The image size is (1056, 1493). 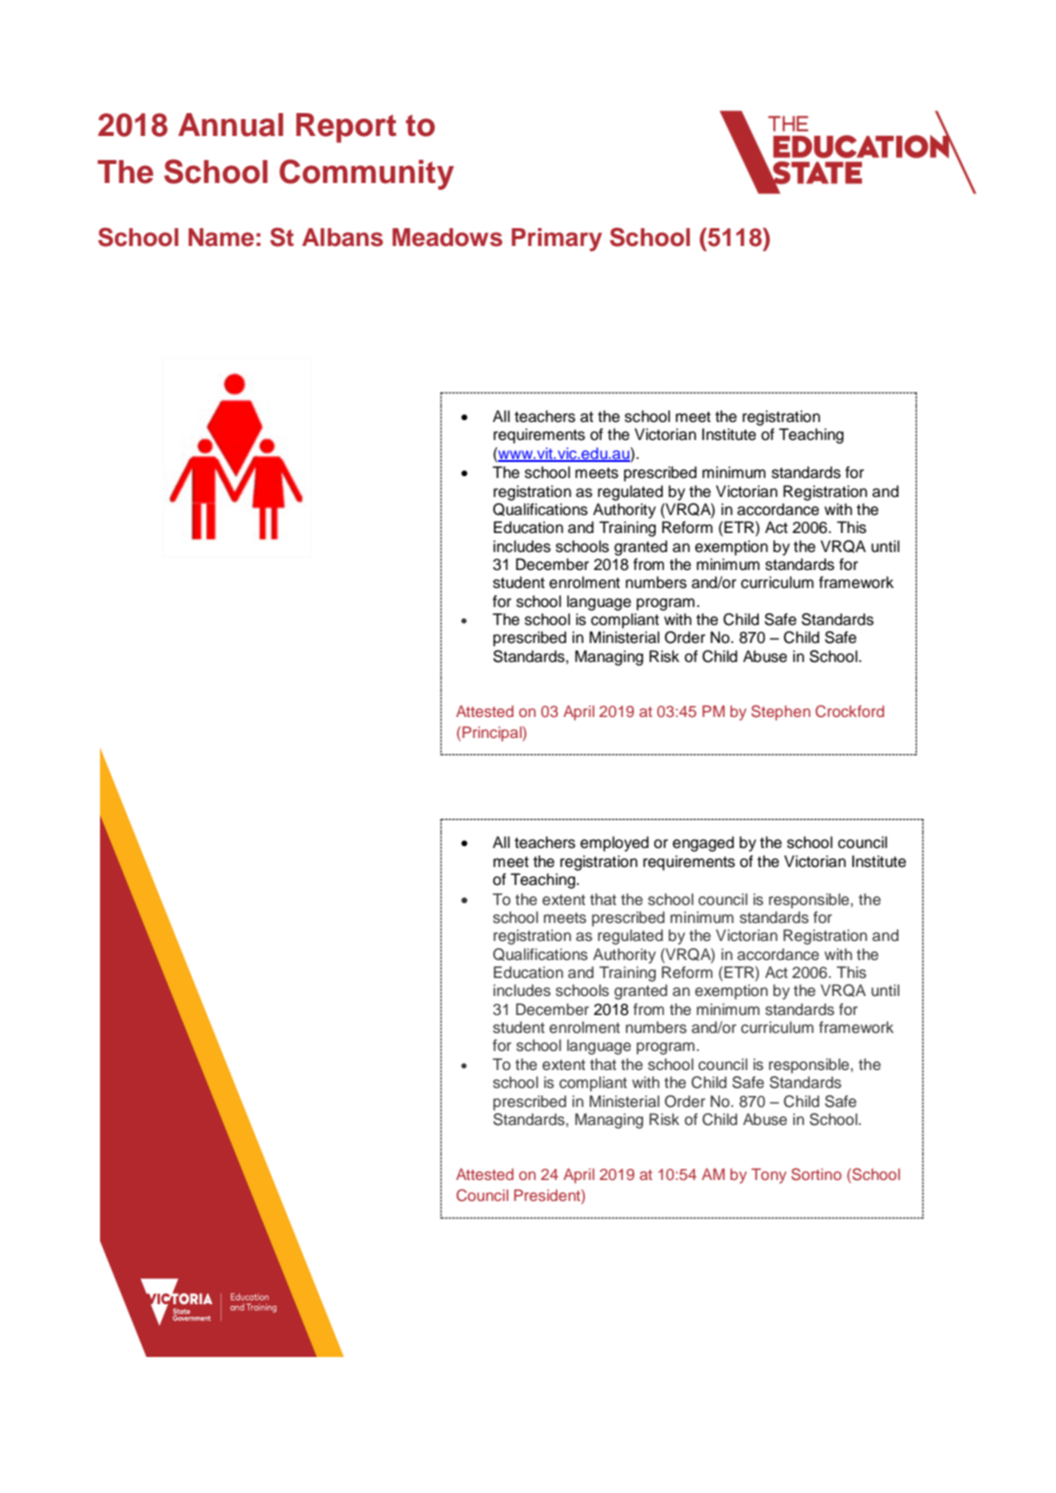 I want to click on Stephen, so click(x=780, y=713).
